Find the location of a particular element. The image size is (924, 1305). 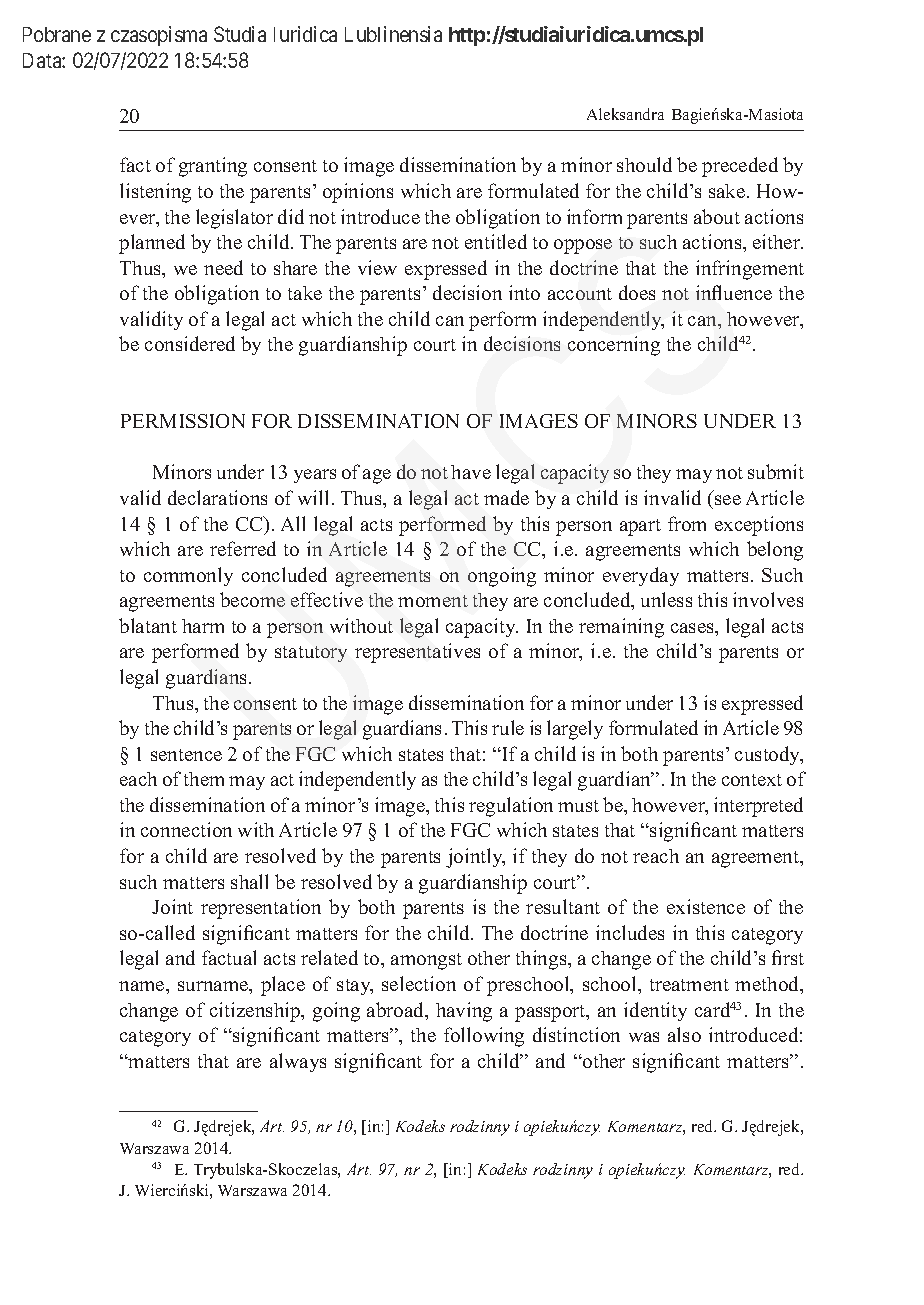

sake is located at coordinates (728, 191).
